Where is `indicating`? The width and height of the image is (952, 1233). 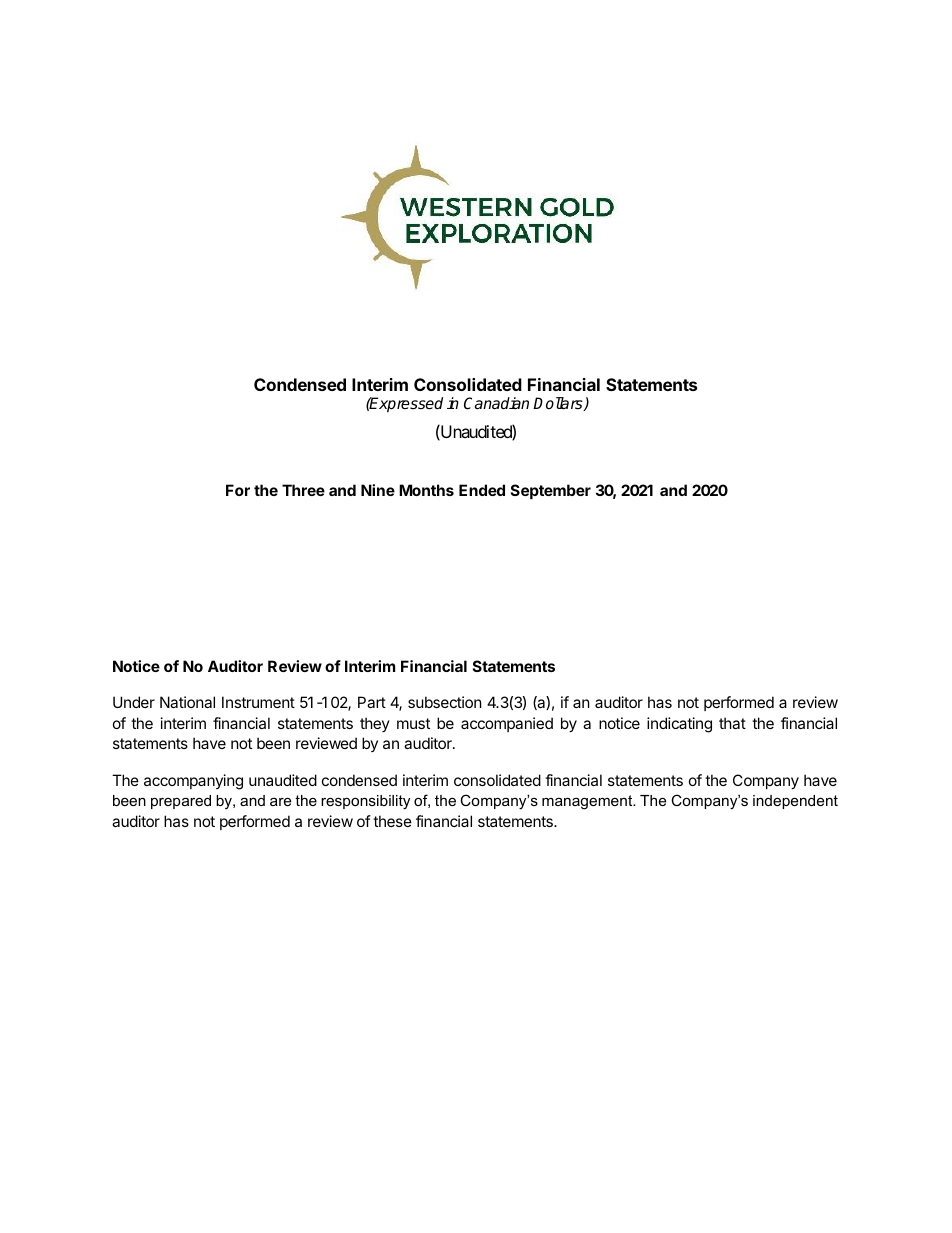 indicating is located at coordinates (679, 725).
